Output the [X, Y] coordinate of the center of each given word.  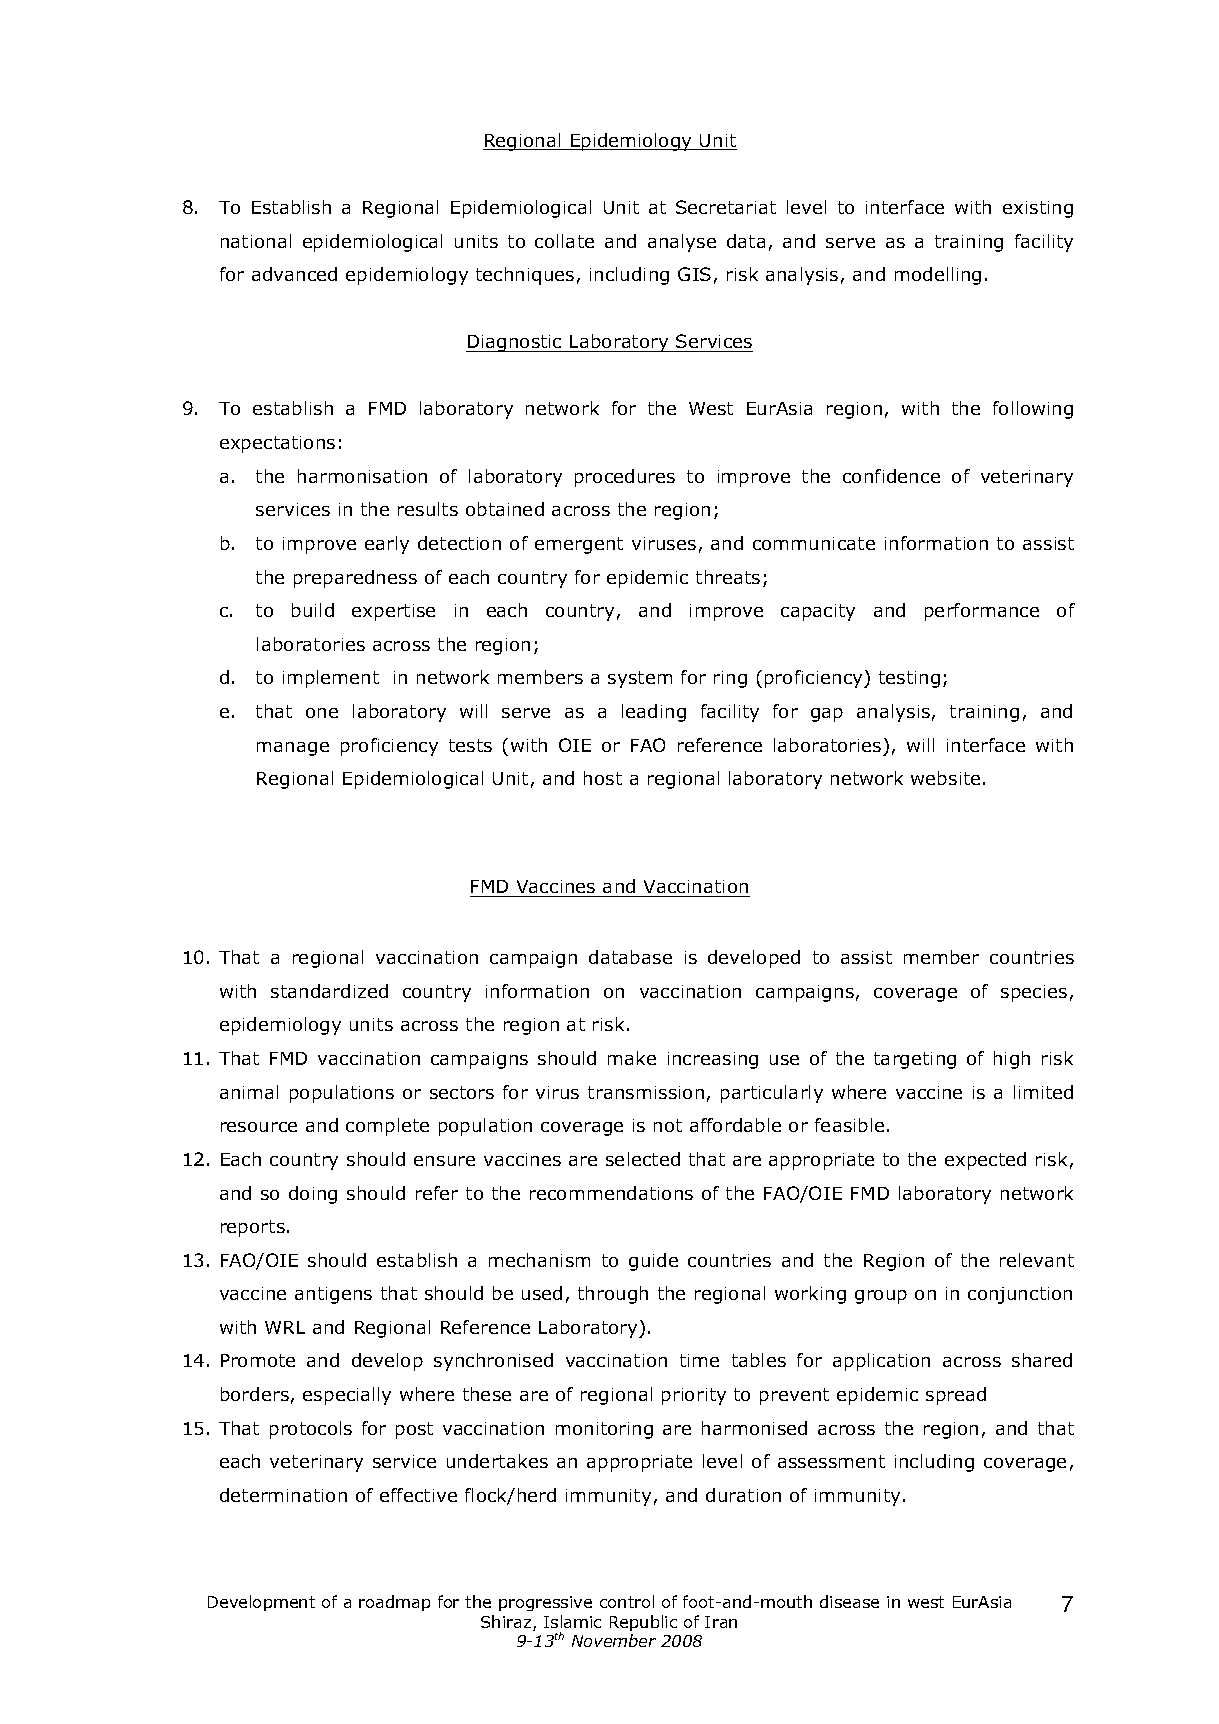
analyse [682, 243]
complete [387, 1127]
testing [909, 679]
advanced [294, 274]
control [627, 1601]
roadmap [394, 1603]
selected [643, 1159]
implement [331, 679]
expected [985, 1161]
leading [654, 713]
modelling [938, 276]
